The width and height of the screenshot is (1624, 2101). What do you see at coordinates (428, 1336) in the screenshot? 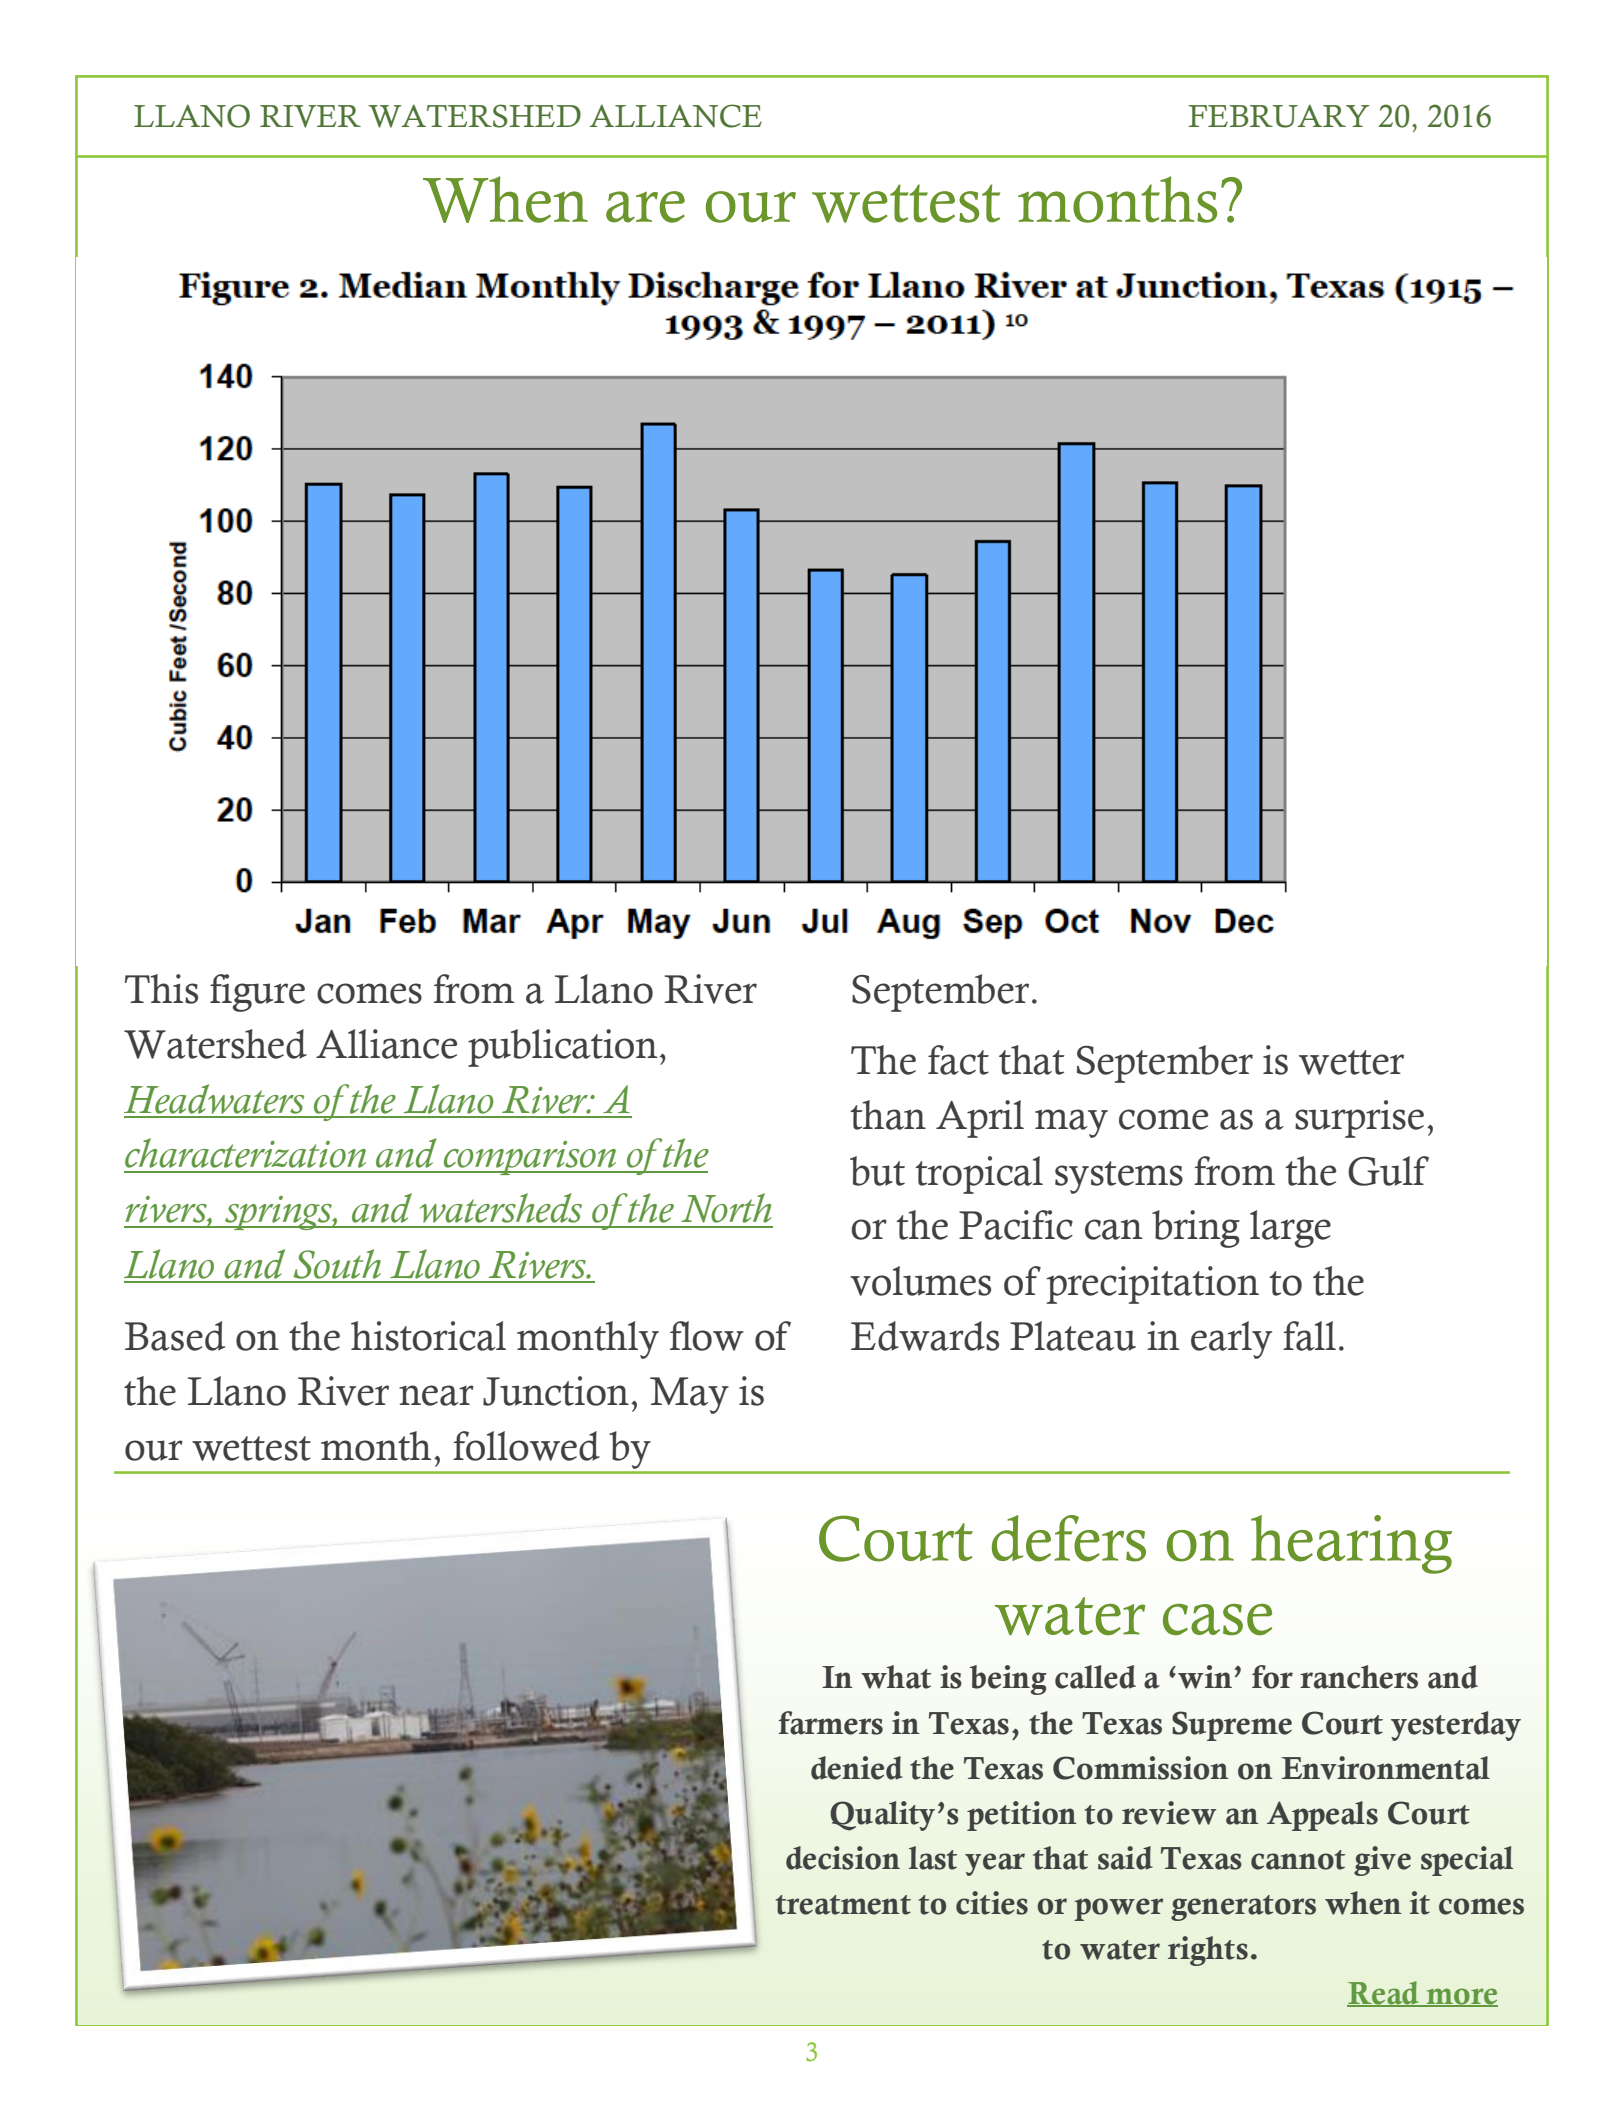
I see `historical` at bounding box center [428, 1336].
